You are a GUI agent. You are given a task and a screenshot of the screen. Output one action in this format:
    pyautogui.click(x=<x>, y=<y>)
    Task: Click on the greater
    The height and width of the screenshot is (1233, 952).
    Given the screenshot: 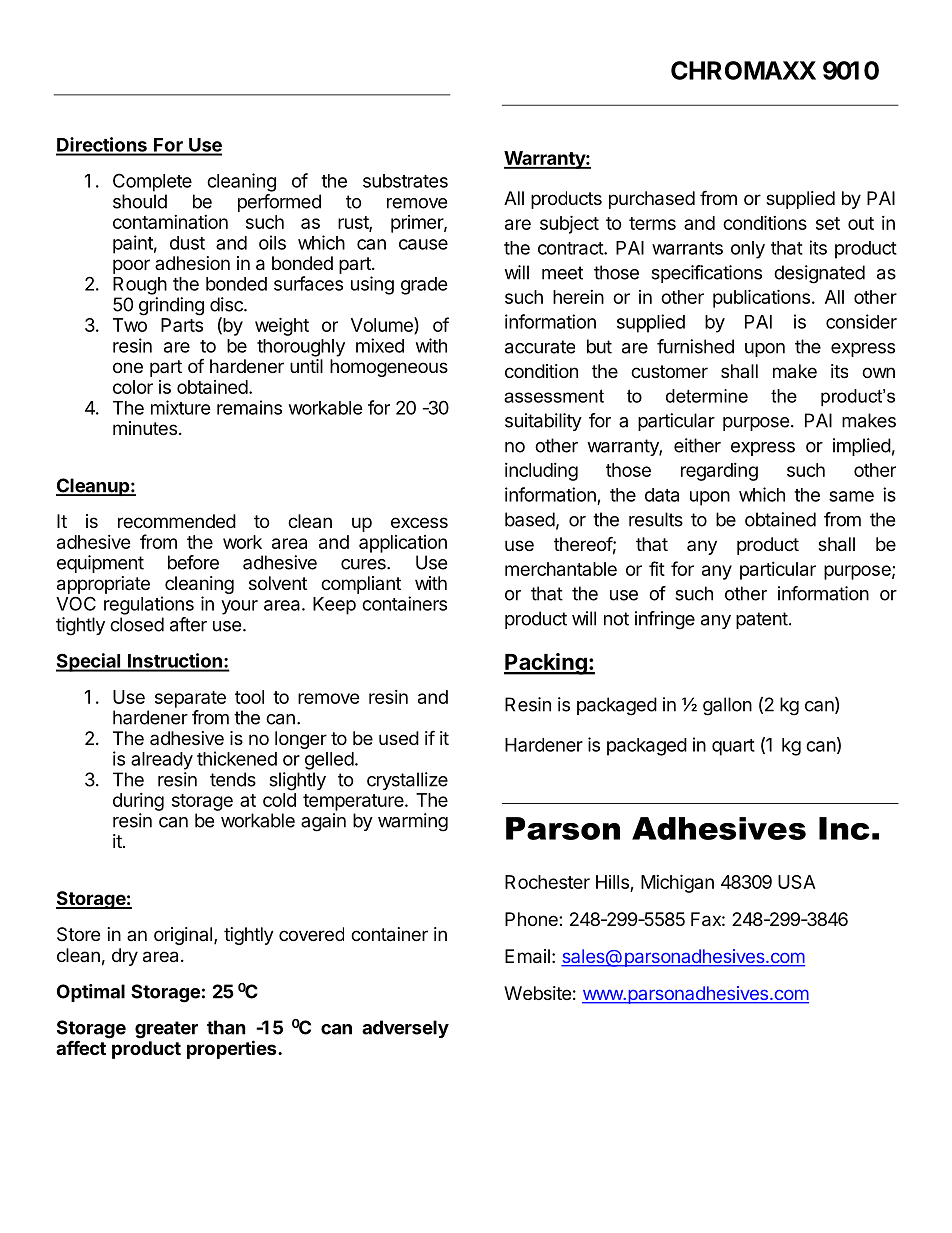 What is the action you would take?
    pyautogui.click(x=166, y=1030)
